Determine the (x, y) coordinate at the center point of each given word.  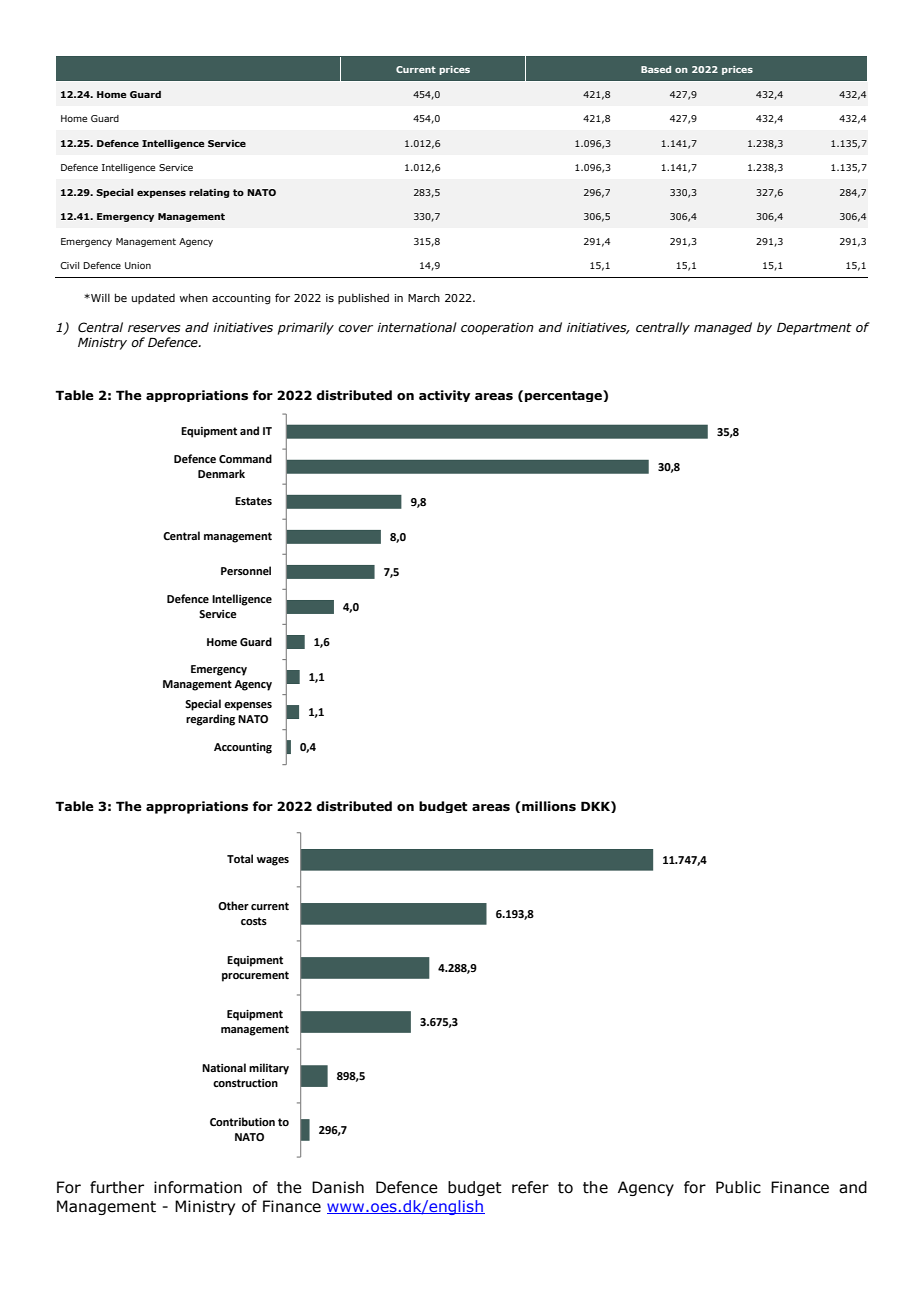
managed (723, 328)
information (198, 1187)
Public (738, 1187)
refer (530, 1187)
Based (656, 69)
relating (209, 193)
